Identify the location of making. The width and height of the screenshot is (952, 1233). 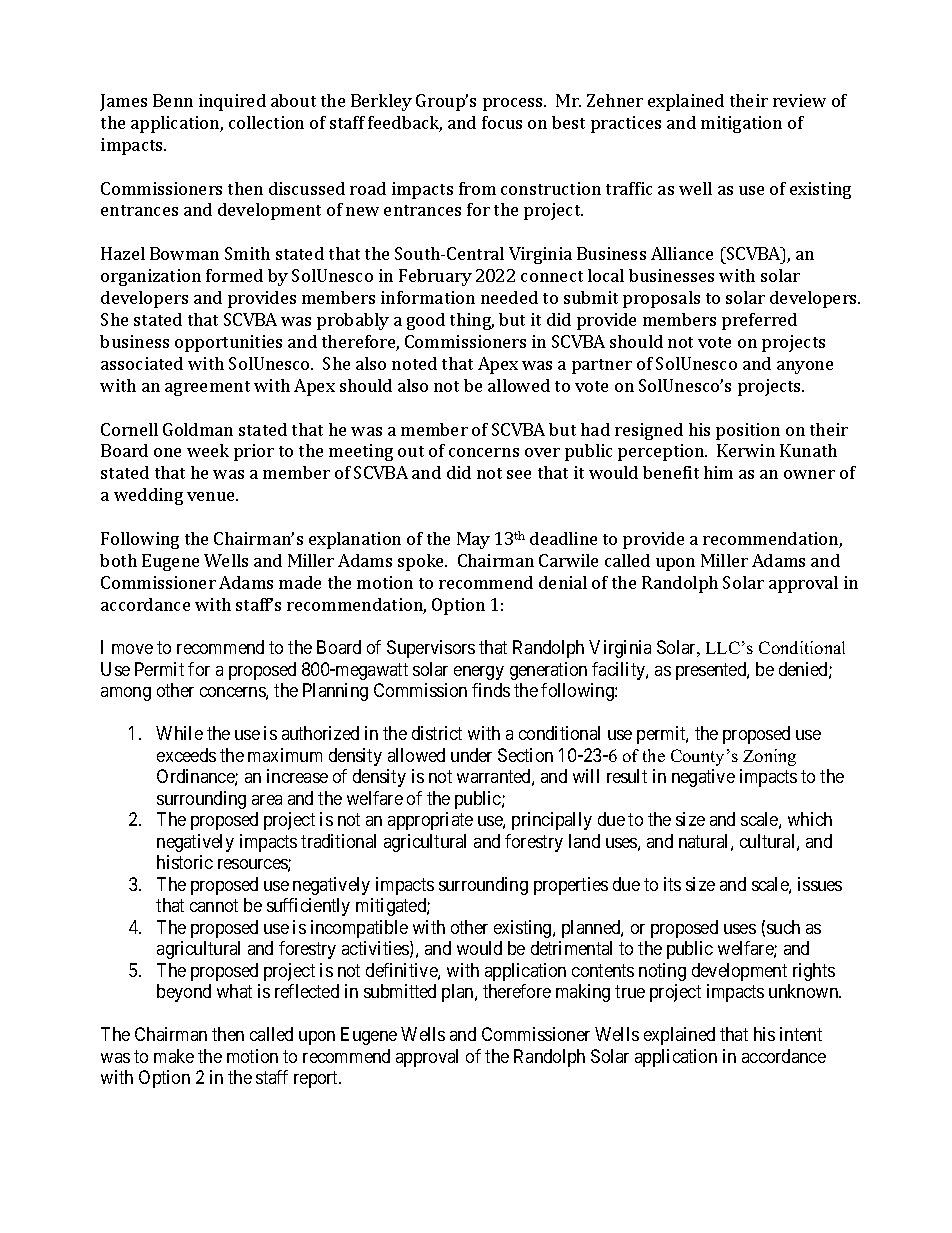
(583, 993).
